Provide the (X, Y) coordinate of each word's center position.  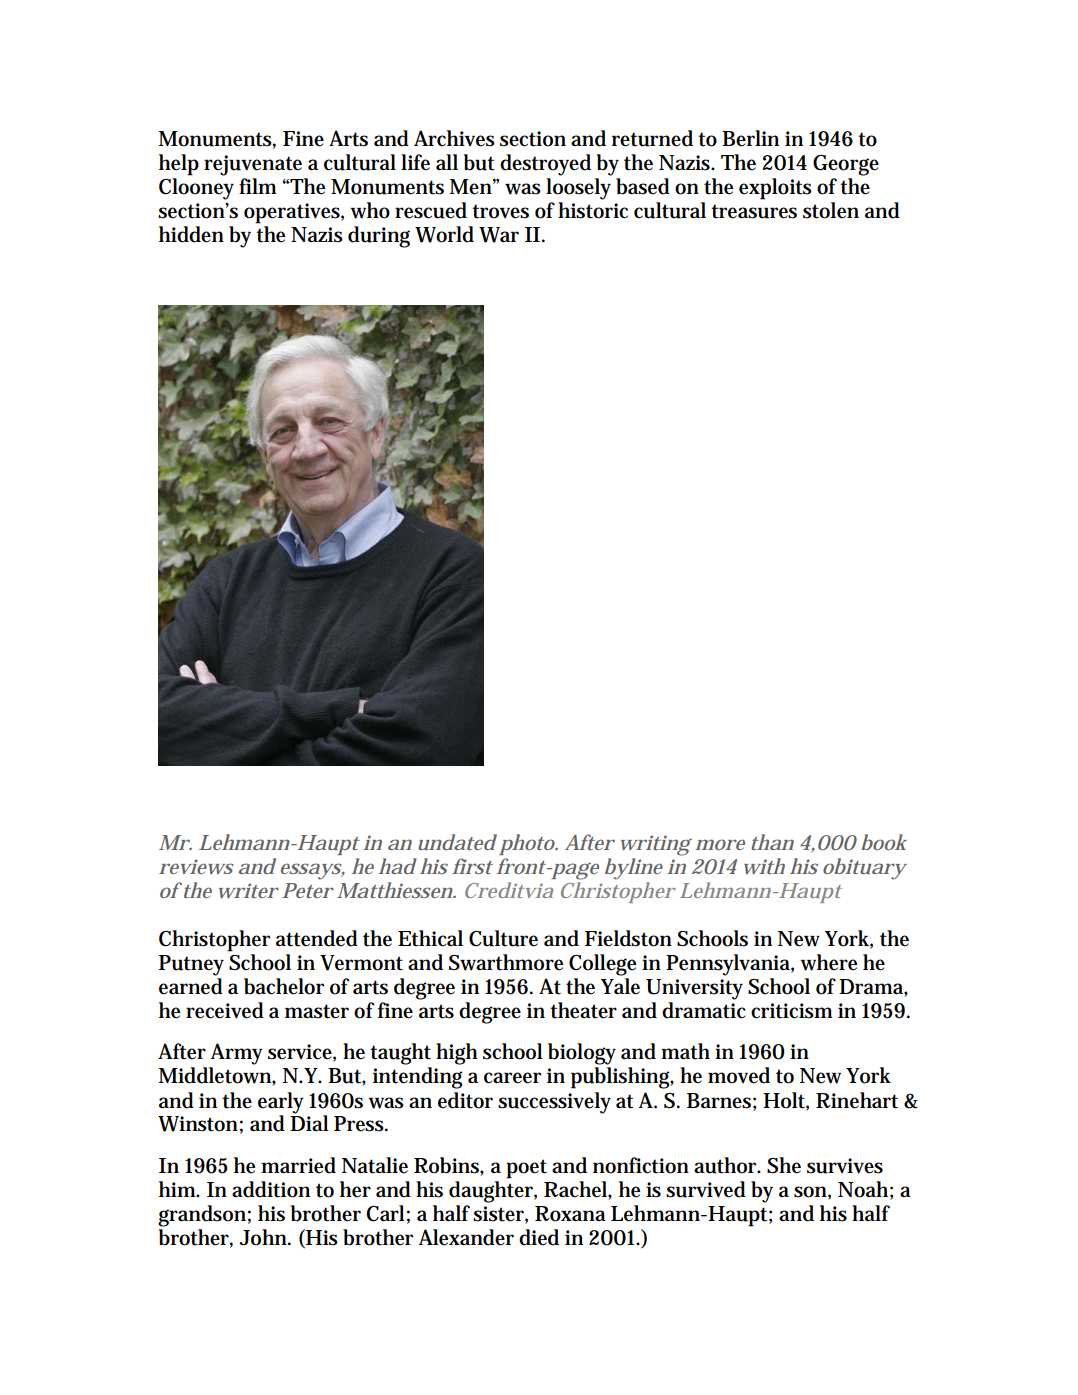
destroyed (545, 165)
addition (271, 1189)
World (444, 234)
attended (317, 938)
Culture (503, 938)
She (784, 1165)
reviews (196, 866)
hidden (191, 234)
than (772, 842)
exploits (775, 189)
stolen (831, 210)
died (539, 1237)
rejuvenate (253, 165)
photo (528, 844)
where (828, 962)
